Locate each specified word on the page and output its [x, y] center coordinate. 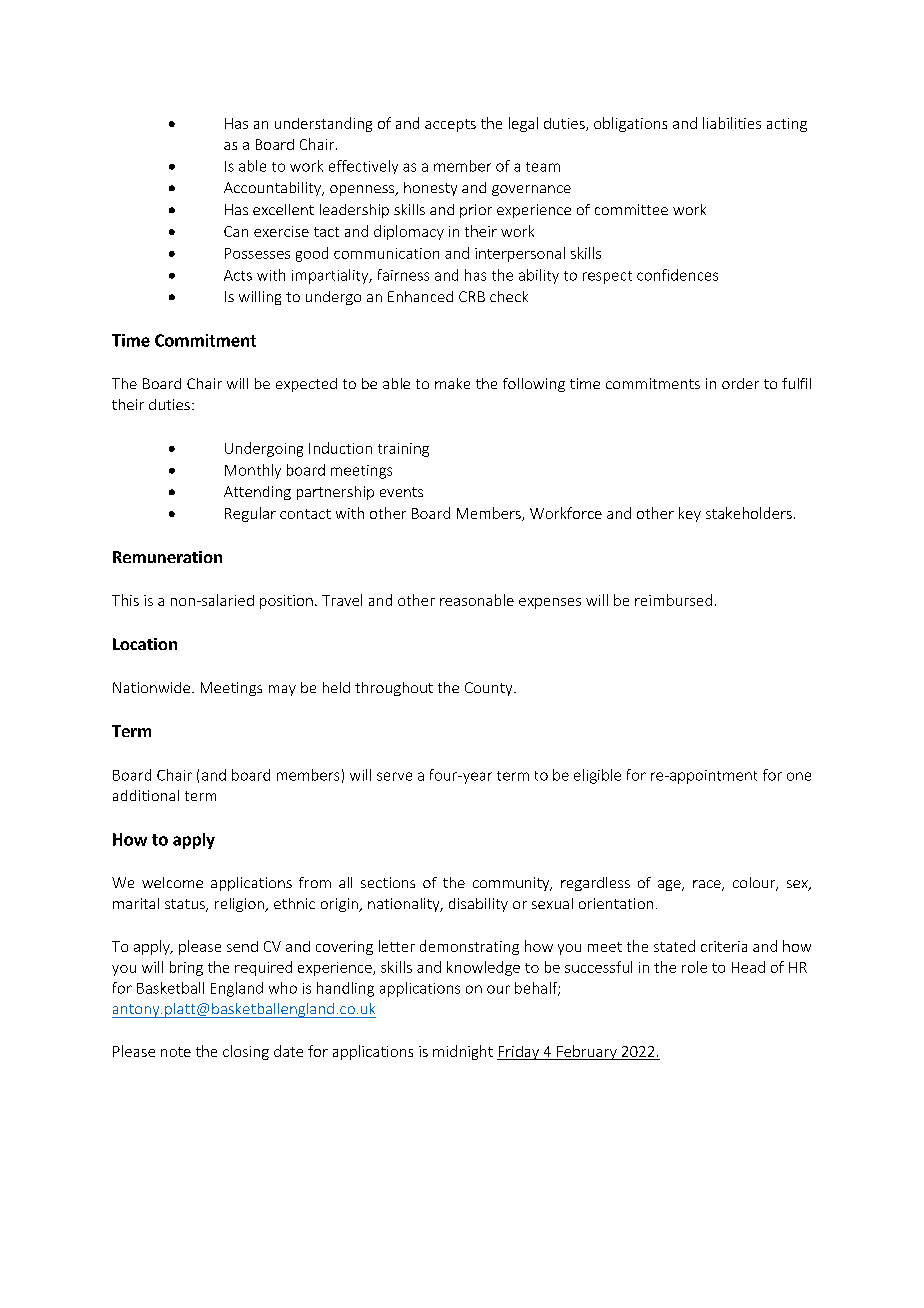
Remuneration [167, 557]
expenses [550, 603]
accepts [450, 125]
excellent [283, 209]
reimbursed [673, 600]
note [176, 1052]
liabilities [732, 123]
